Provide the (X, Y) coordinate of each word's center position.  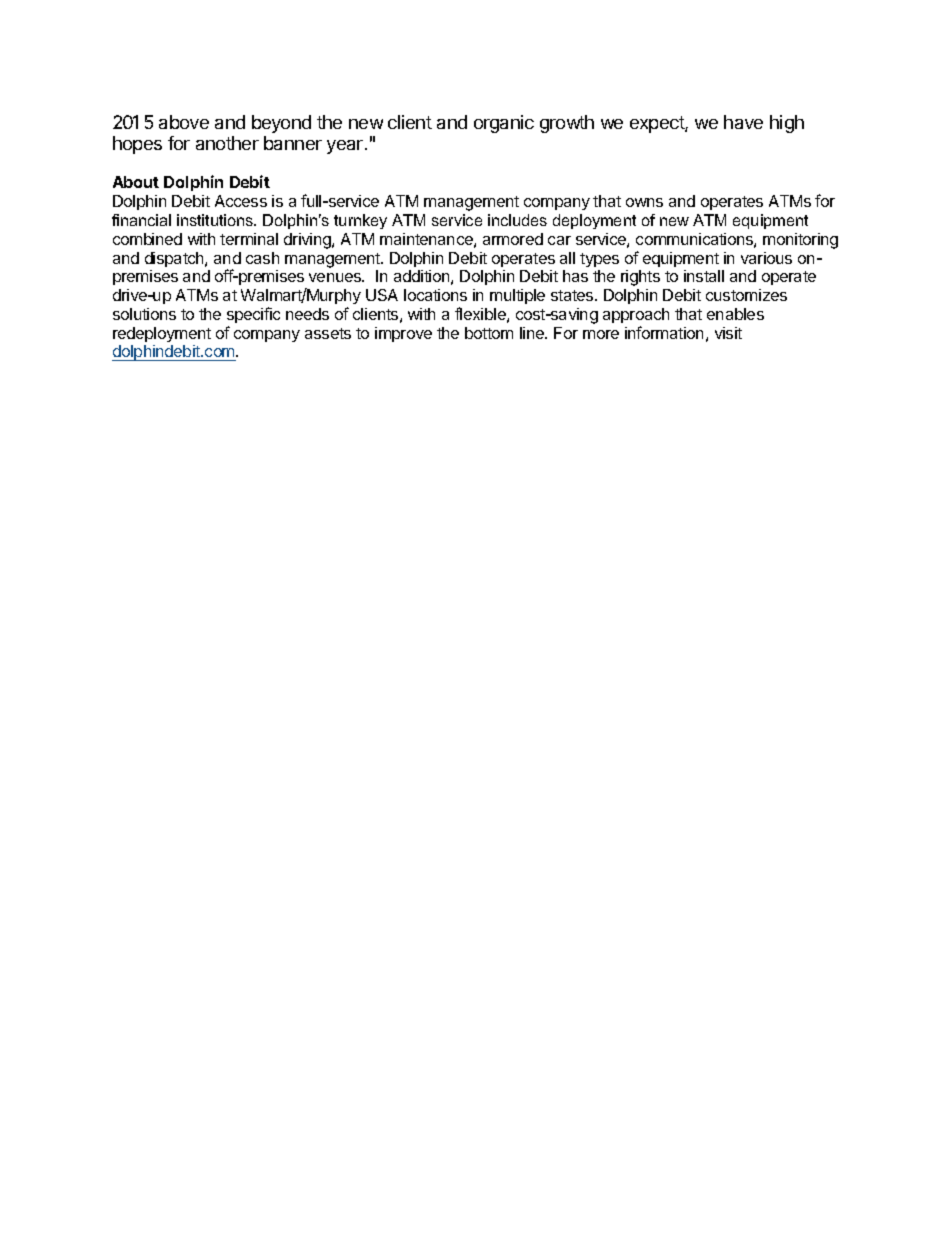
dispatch (175, 259)
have (743, 122)
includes (517, 220)
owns (644, 202)
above (184, 122)
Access (241, 201)
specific (253, 315)
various (766, 258)
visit (728, 333)
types (599, 260)
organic (504, 124)
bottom (489, 333)
